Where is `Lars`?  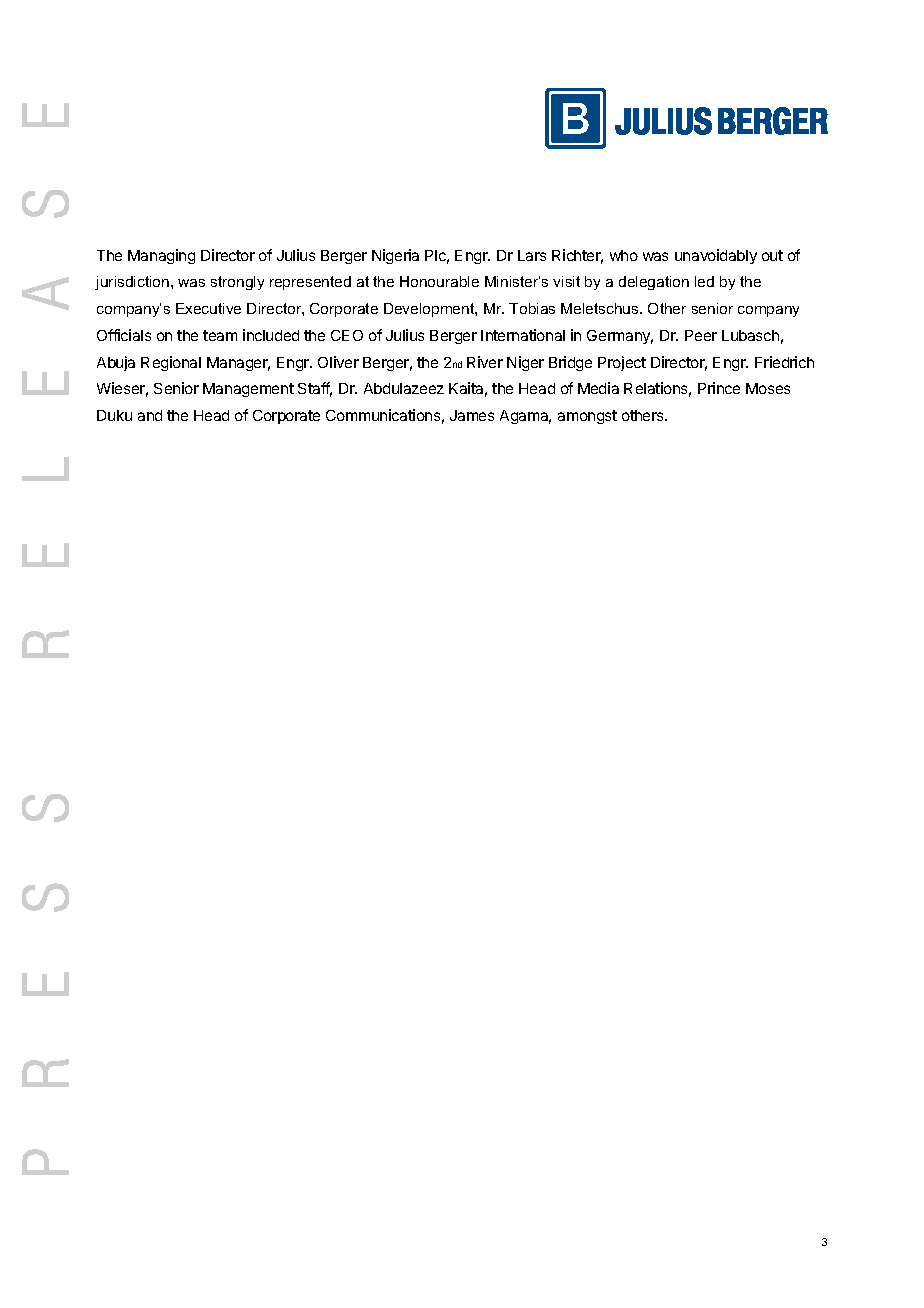
Lars is located at coordinates (532, 255).
